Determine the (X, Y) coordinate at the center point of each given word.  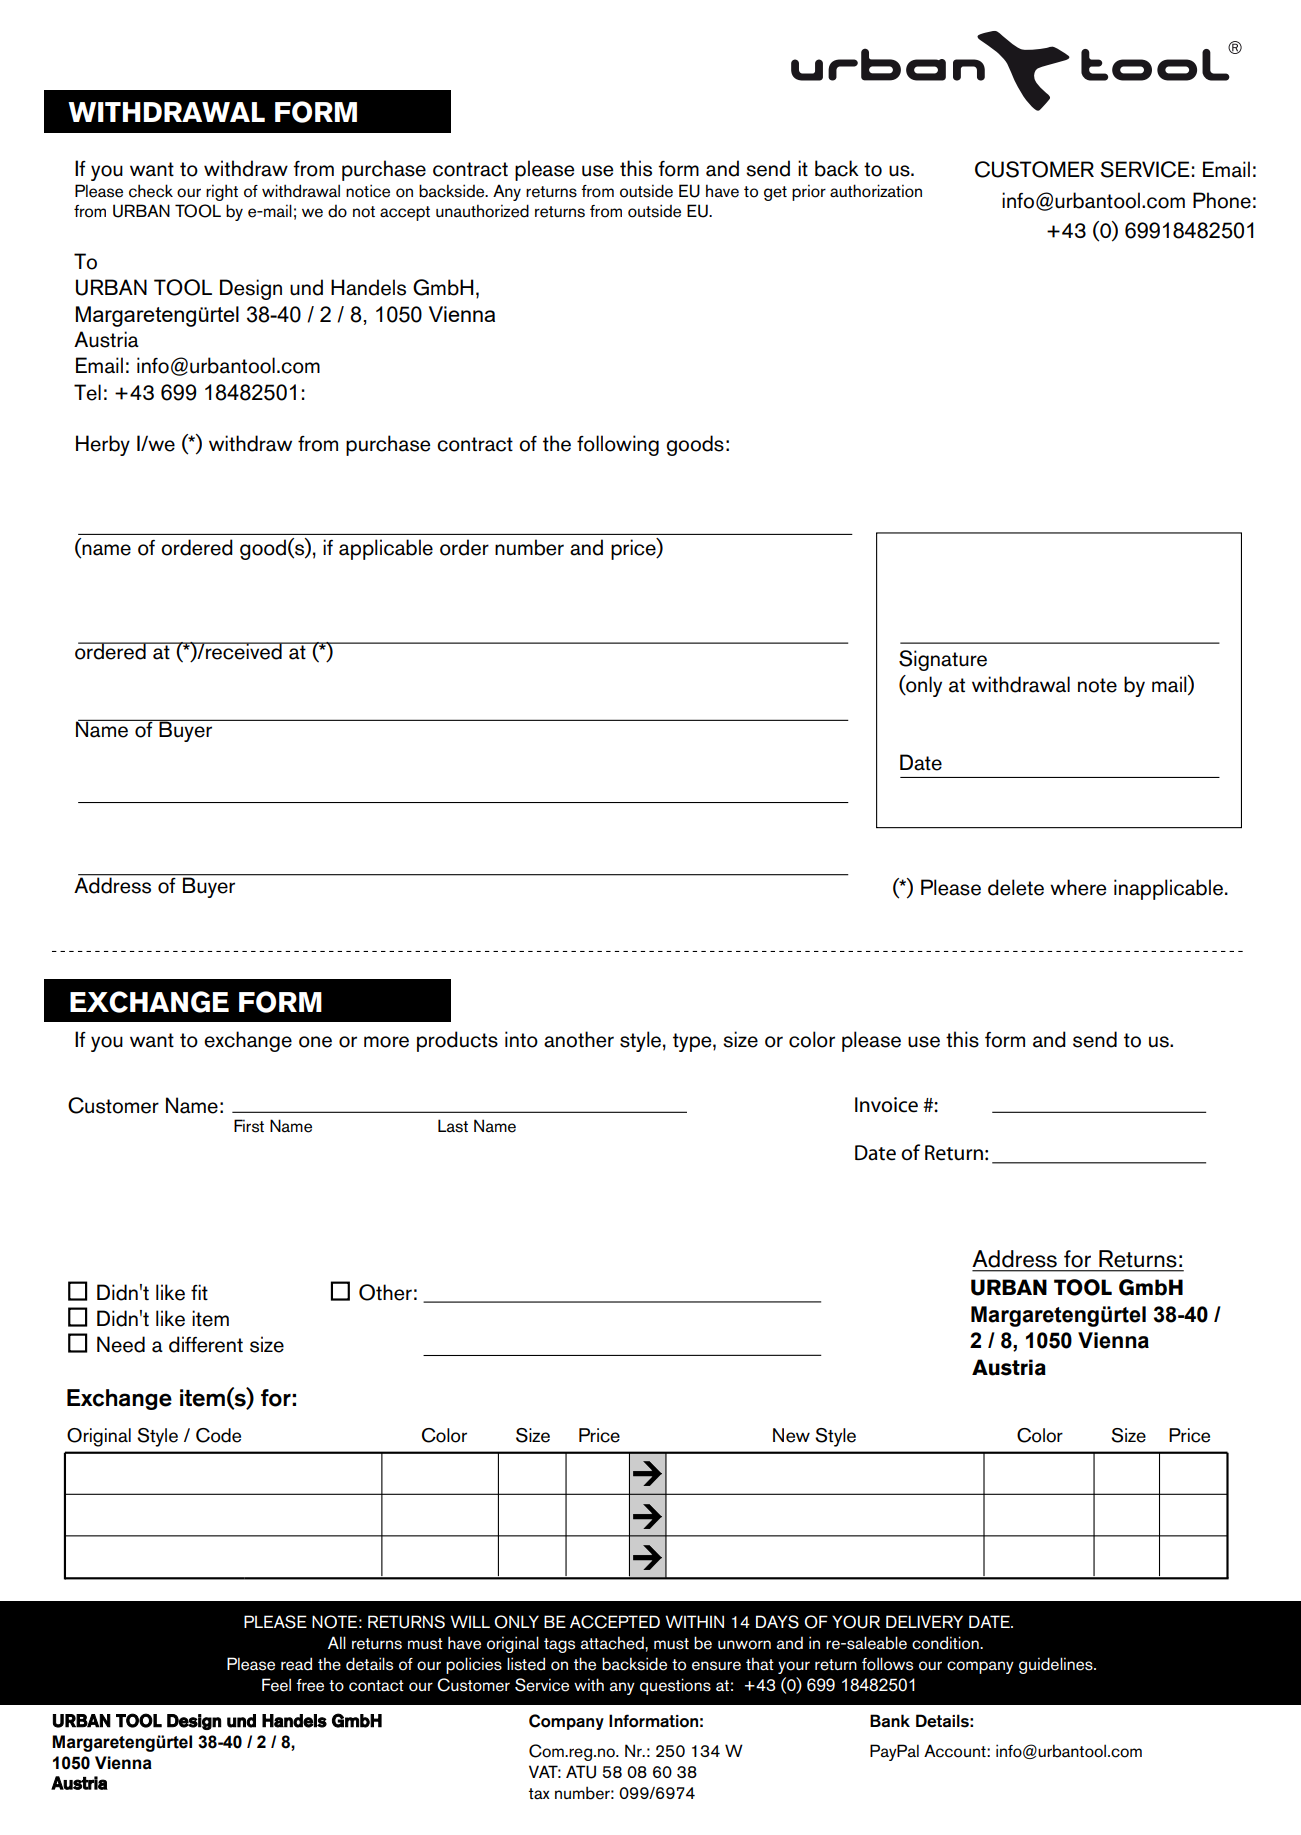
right (222, 192)
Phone (1222, 200)
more (386, 1042)
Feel (276, 1685)
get (775, 193)
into (521, 1039)
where (1078, 887)
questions (675, 1686)
